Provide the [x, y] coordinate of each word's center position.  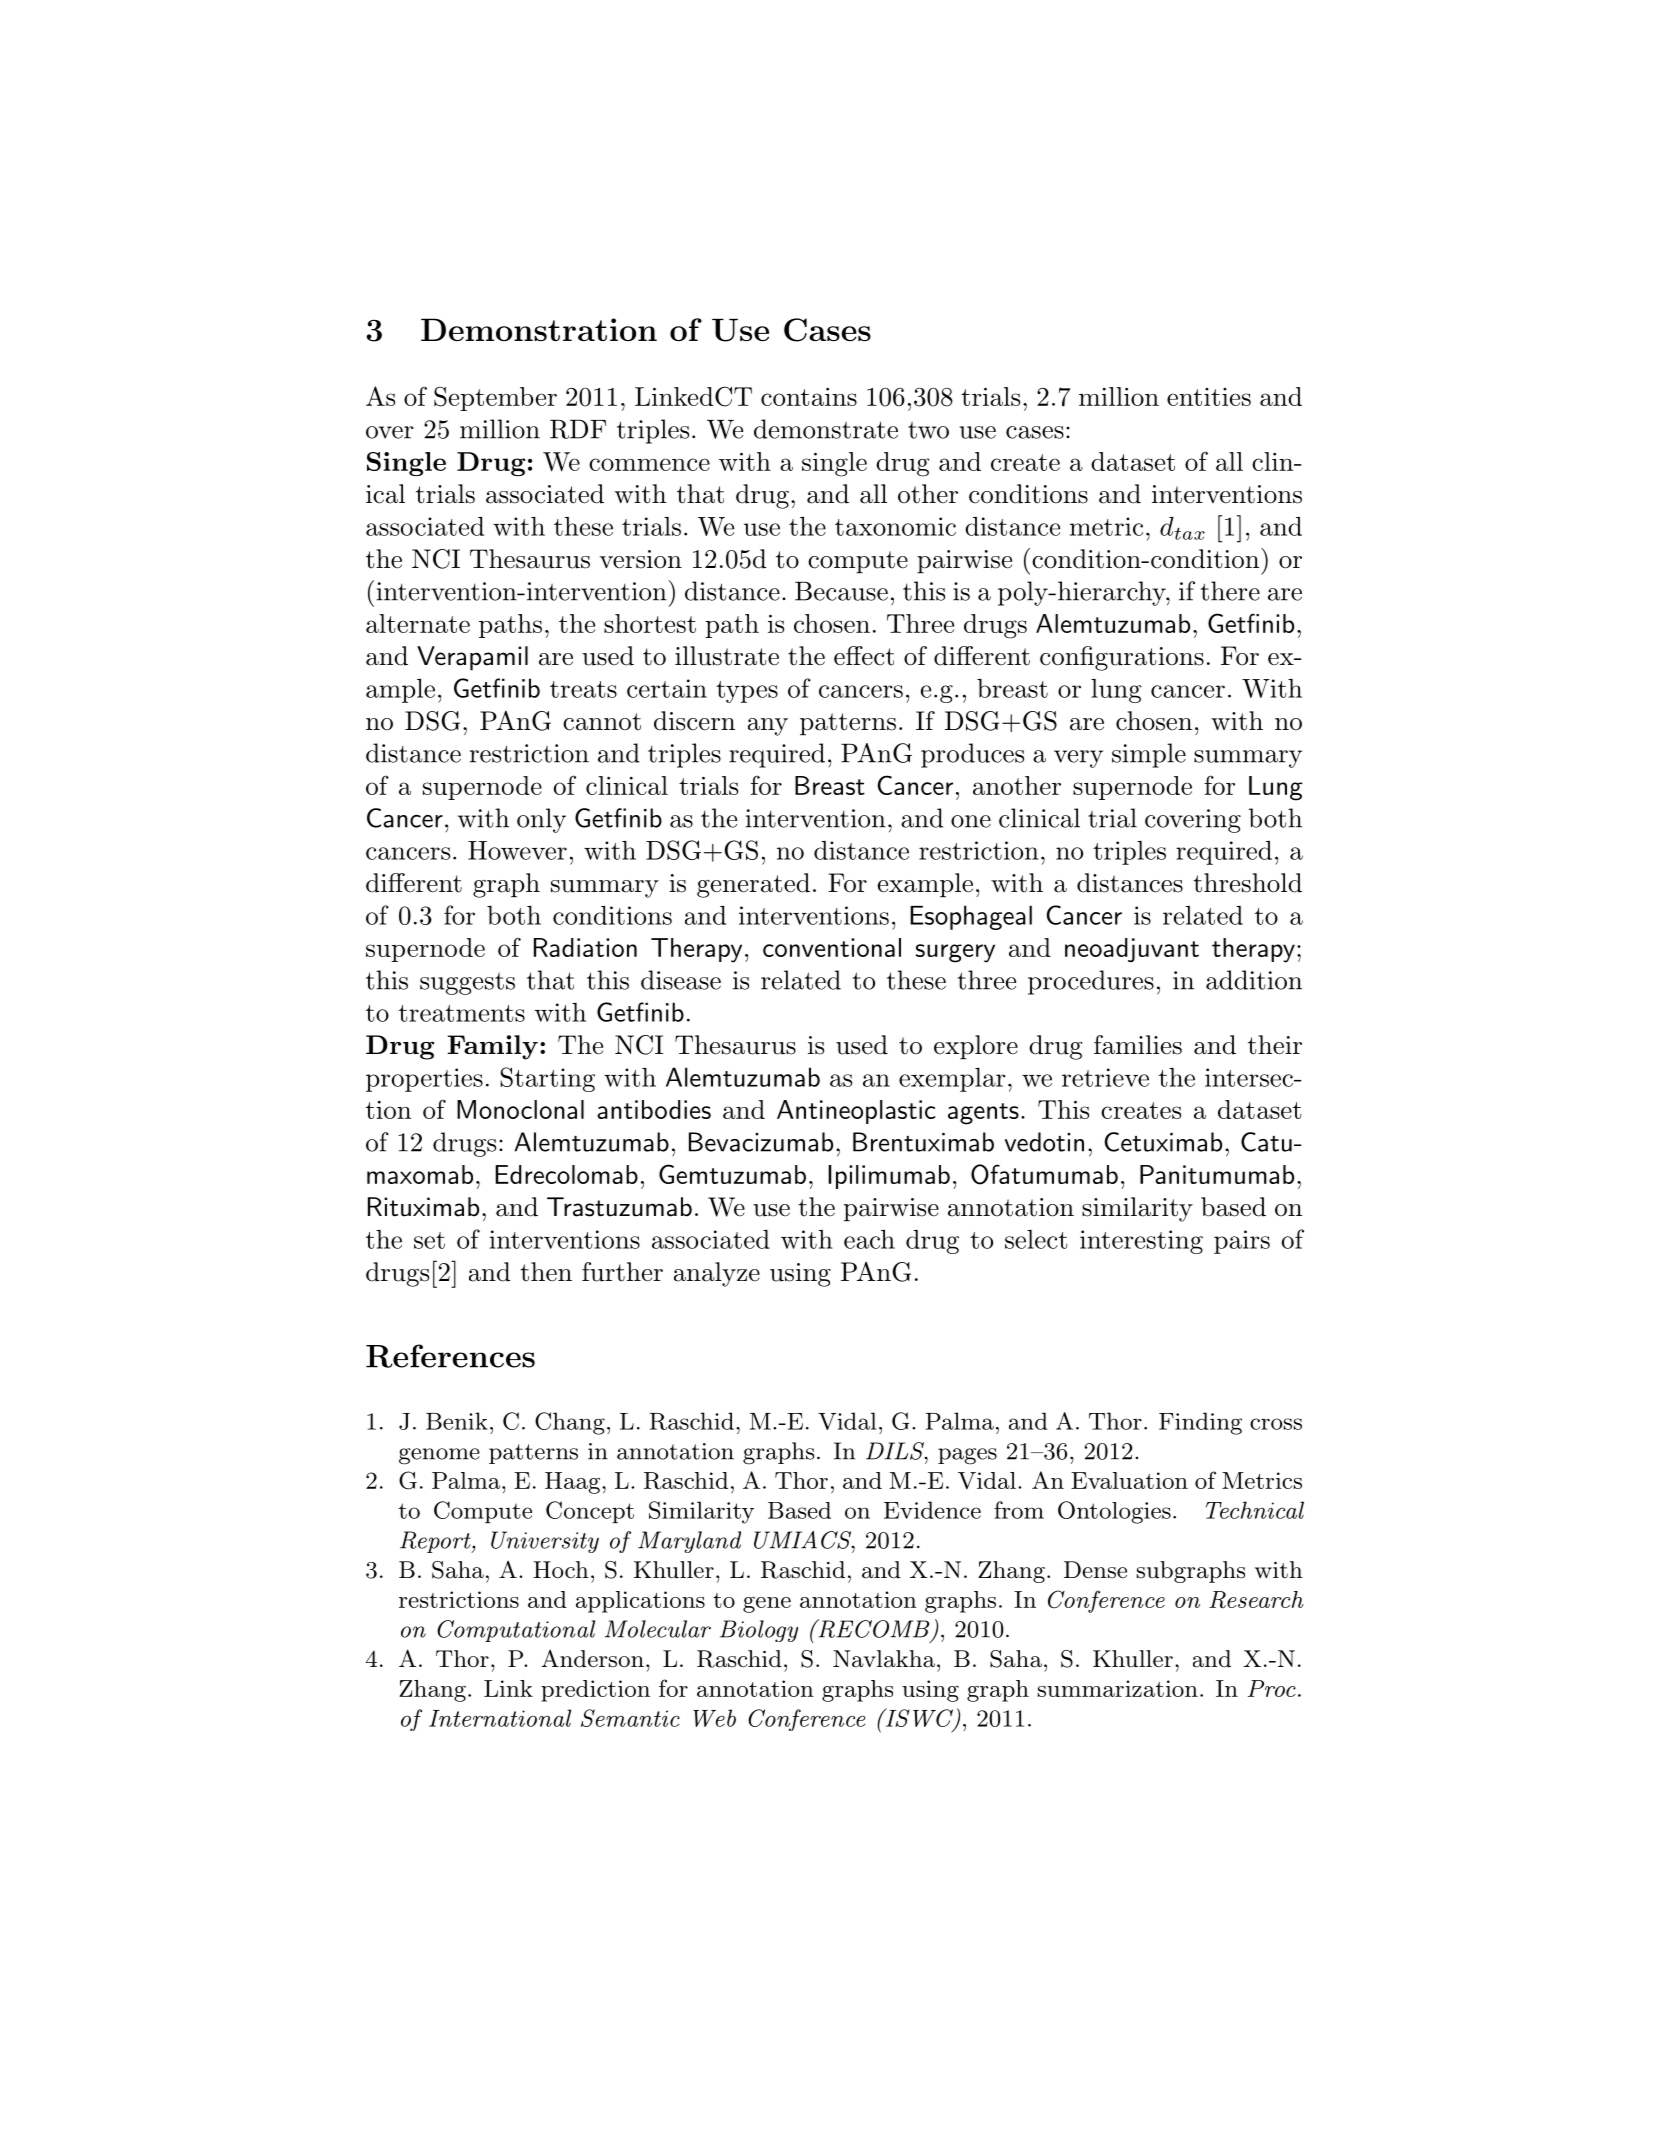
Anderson [592, 1658]
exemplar [952, 1080]
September [495, 398]
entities [1209, 397]
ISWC [919, 1718]
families [1138, 1045]
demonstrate [826, 429]
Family [492, 1047]
